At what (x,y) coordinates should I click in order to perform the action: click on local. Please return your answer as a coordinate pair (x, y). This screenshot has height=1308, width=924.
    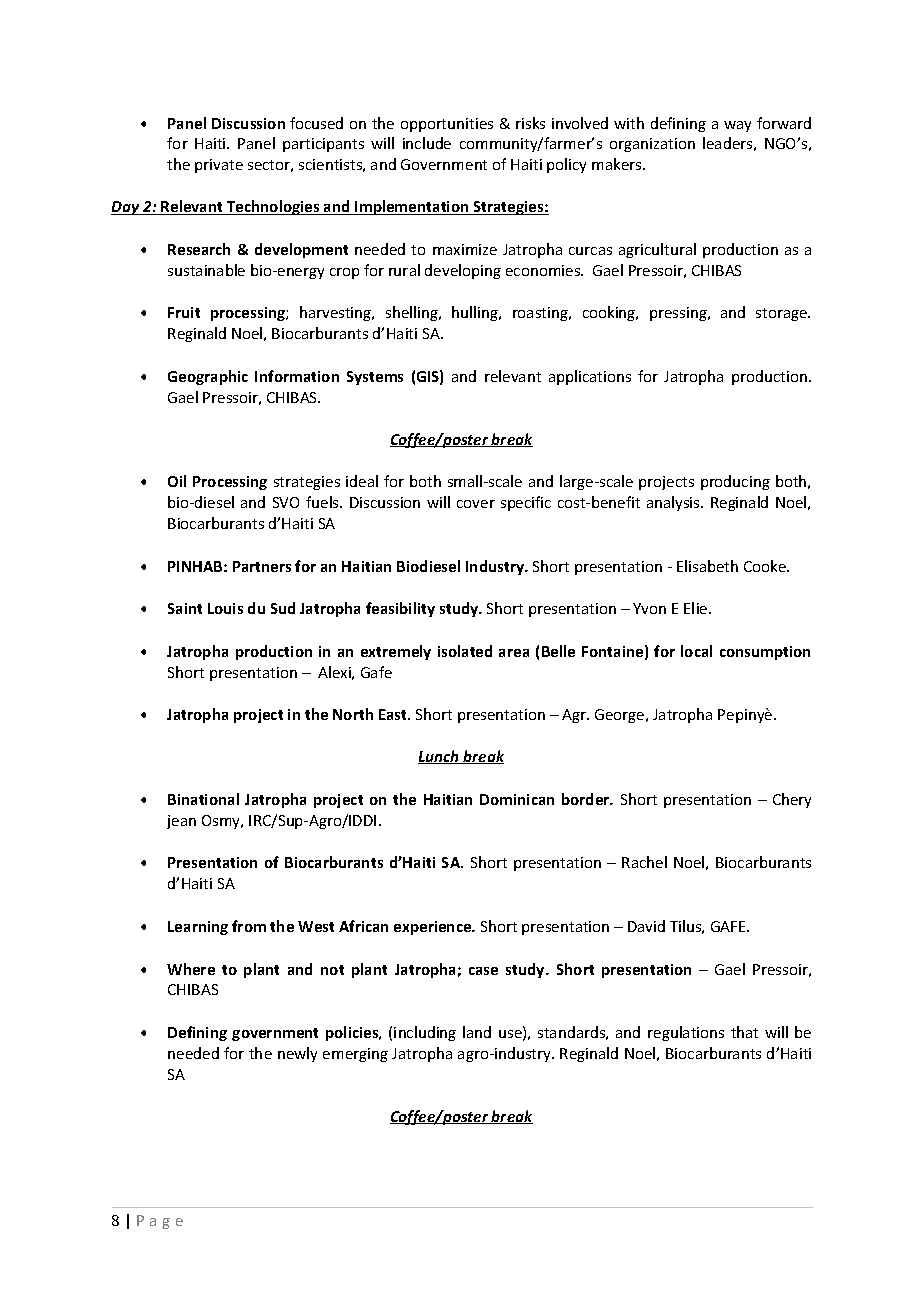
    Looking at the image, I should click on (696, 651).
